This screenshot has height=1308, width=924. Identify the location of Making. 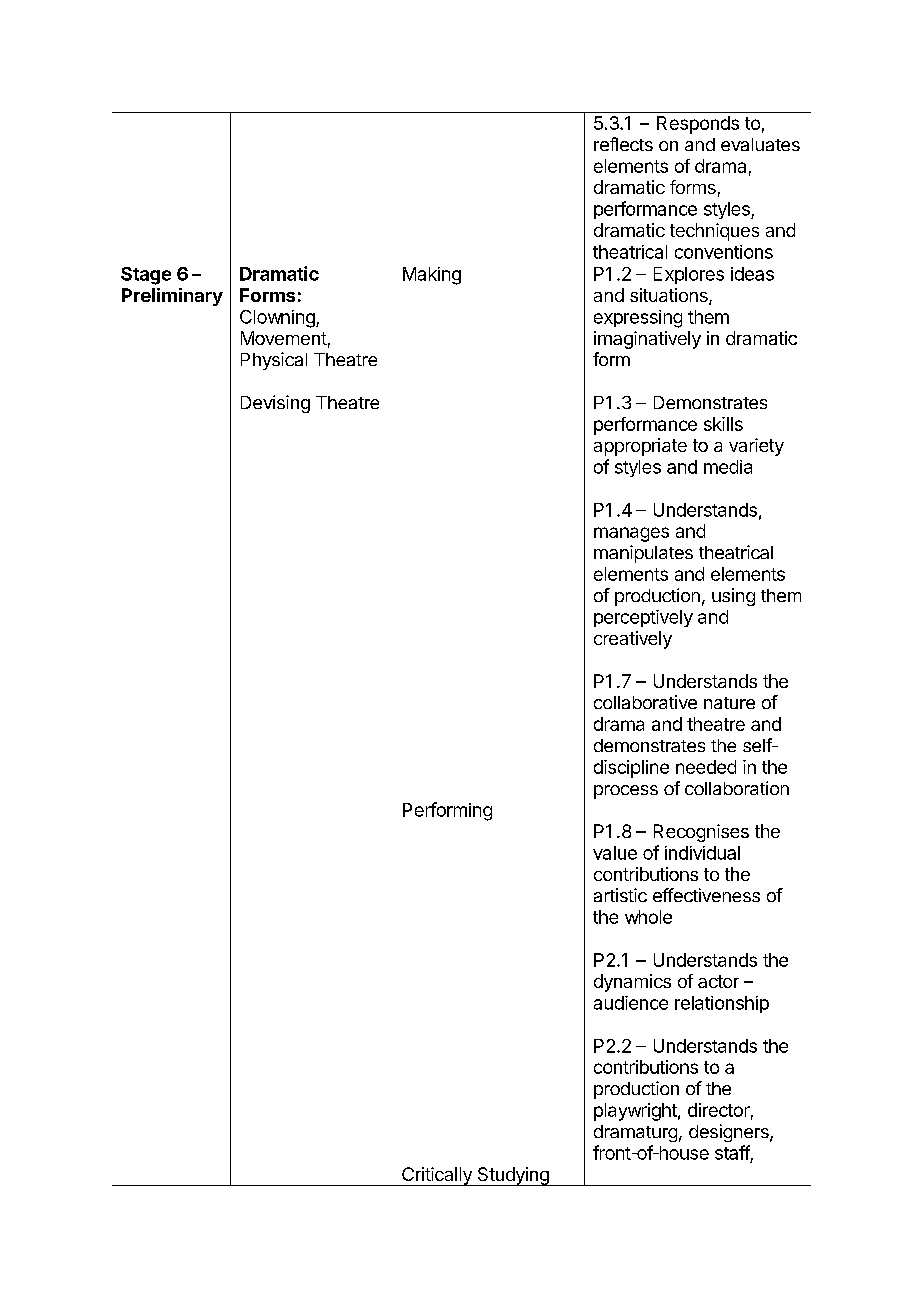
(432, 276).
